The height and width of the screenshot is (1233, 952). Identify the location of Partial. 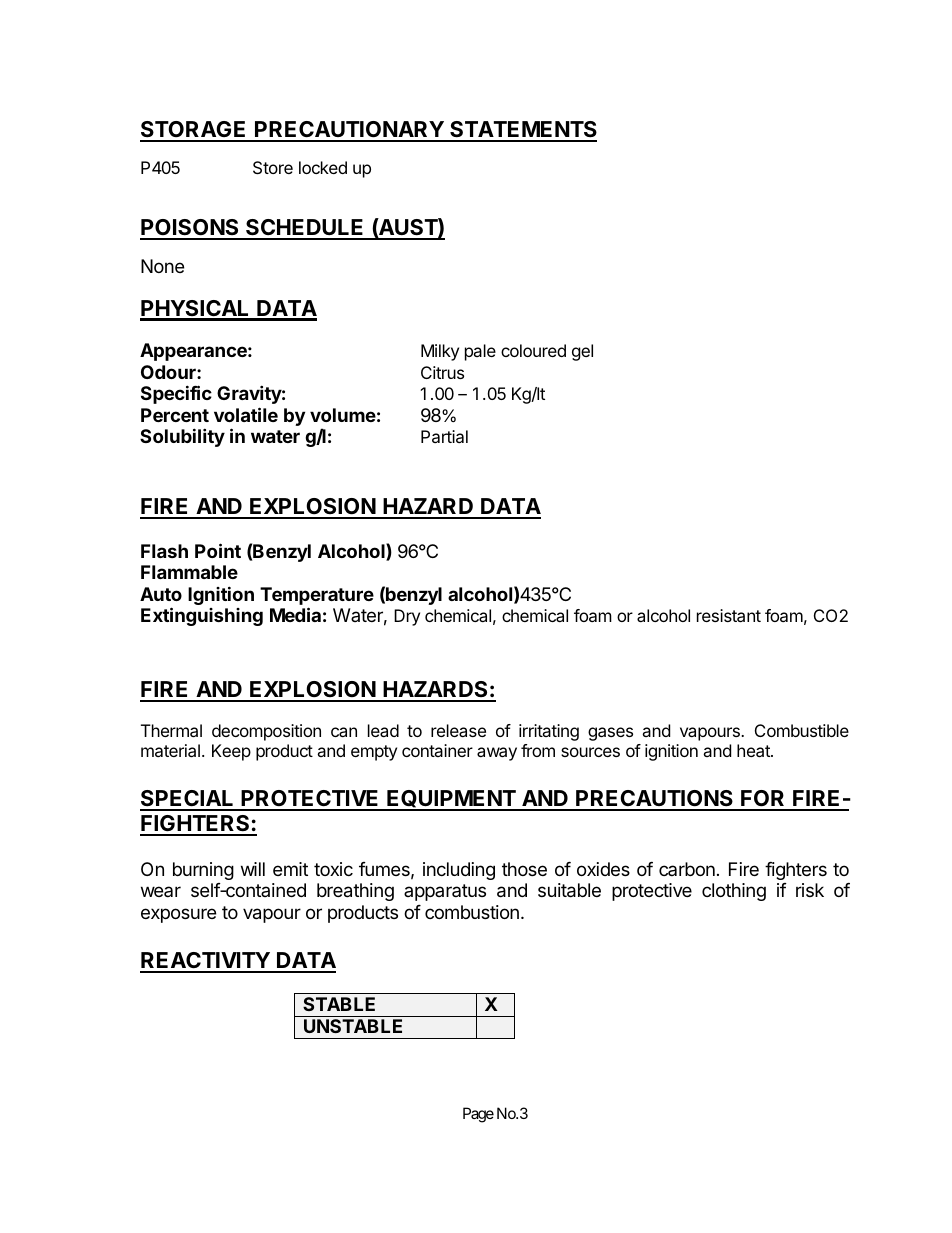
(444, 436).
